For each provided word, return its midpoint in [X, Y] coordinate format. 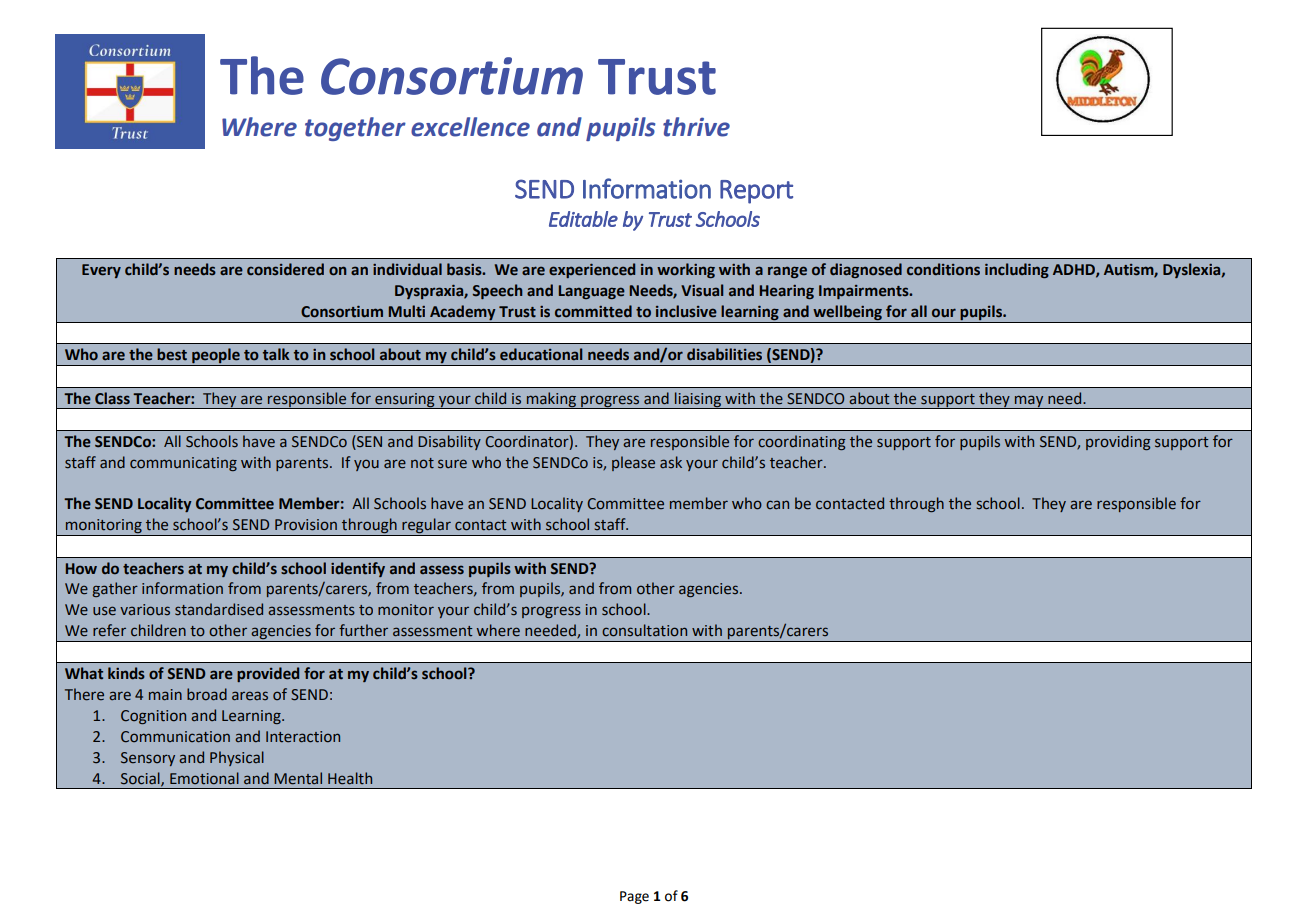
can [777, 504]
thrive [696, 127]
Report [756, 192]
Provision [306, 525]
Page [634, 897]
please [633, 463]
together [355, 129]
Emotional [204, 778]
